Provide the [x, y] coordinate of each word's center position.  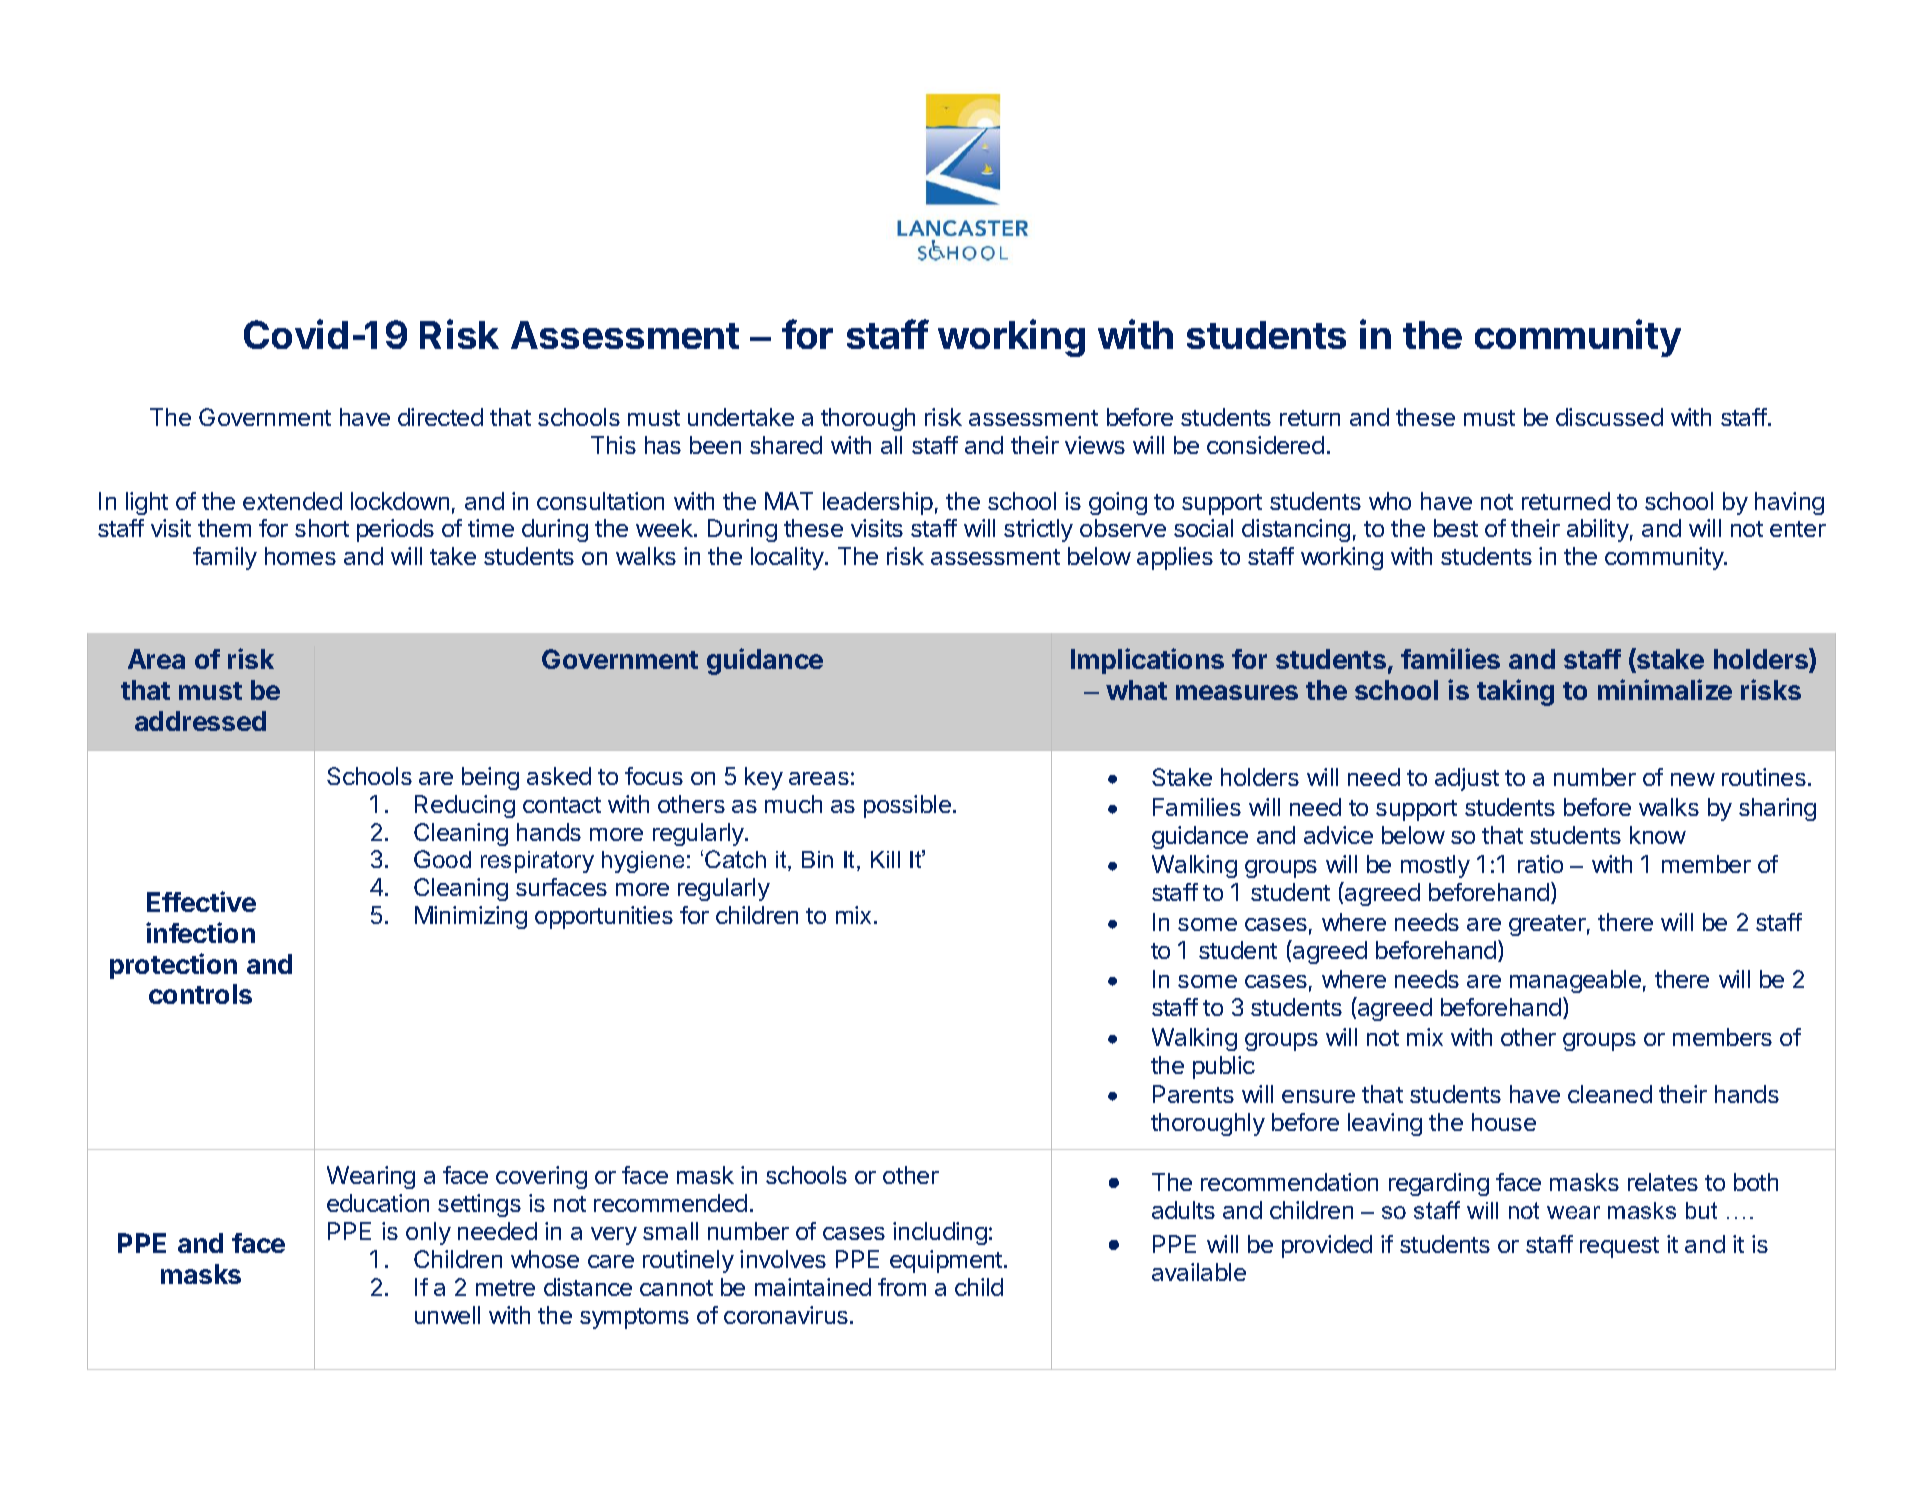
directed [440, 417]
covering [541, 1177]
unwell [447, 1315]
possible [907, 806]
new [1693, 779]
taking [1515, 692]
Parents [1193, 1094]
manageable [1575, 981]
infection [200, 932]
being [490, 778]
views [1095, 445]
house [1504, 1122]
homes [300, 556]
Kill [885, 859]
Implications [1147, 661]
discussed [1609, 417]
